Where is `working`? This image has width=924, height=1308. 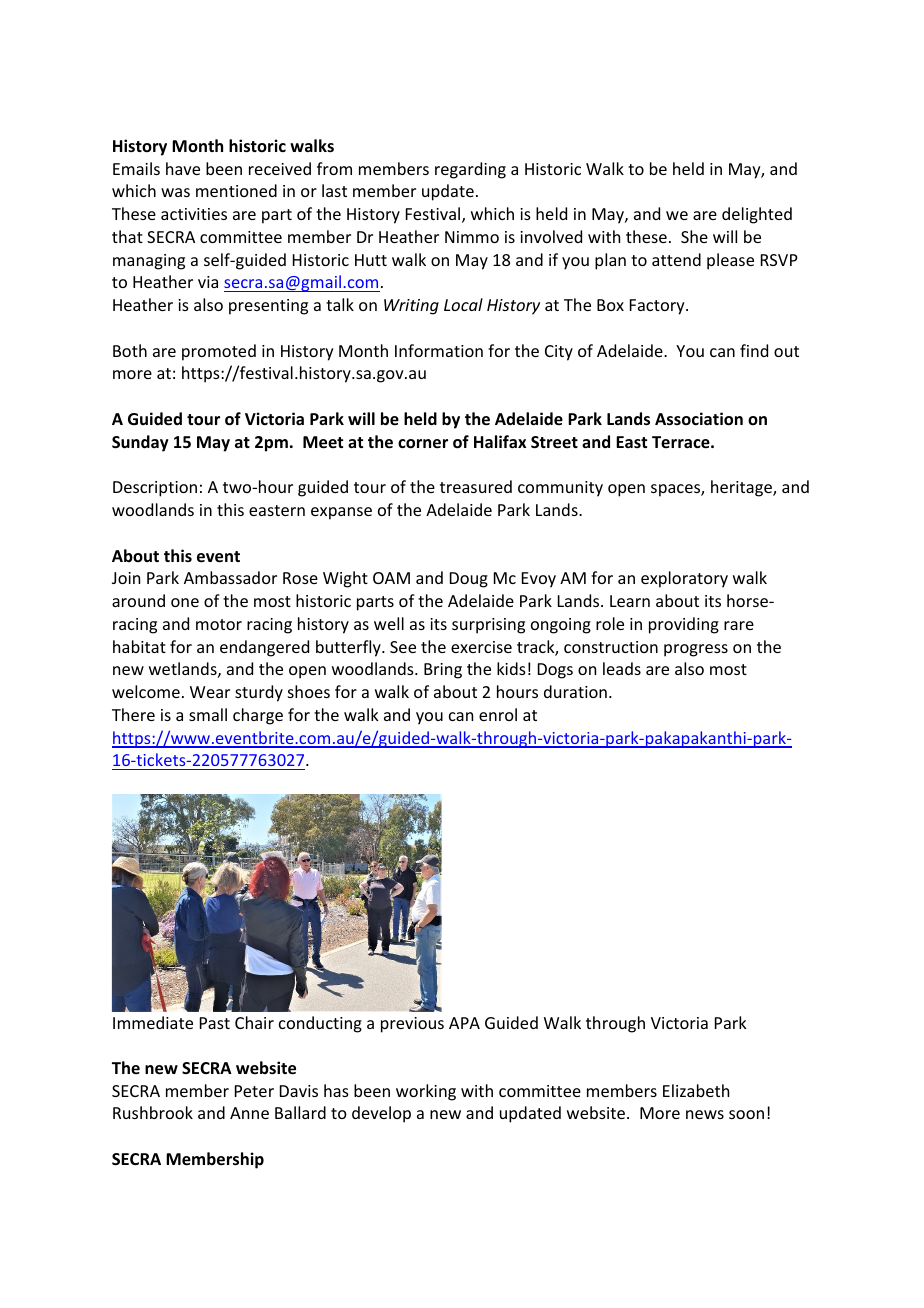 working is located at coordinates (426, 1092).
